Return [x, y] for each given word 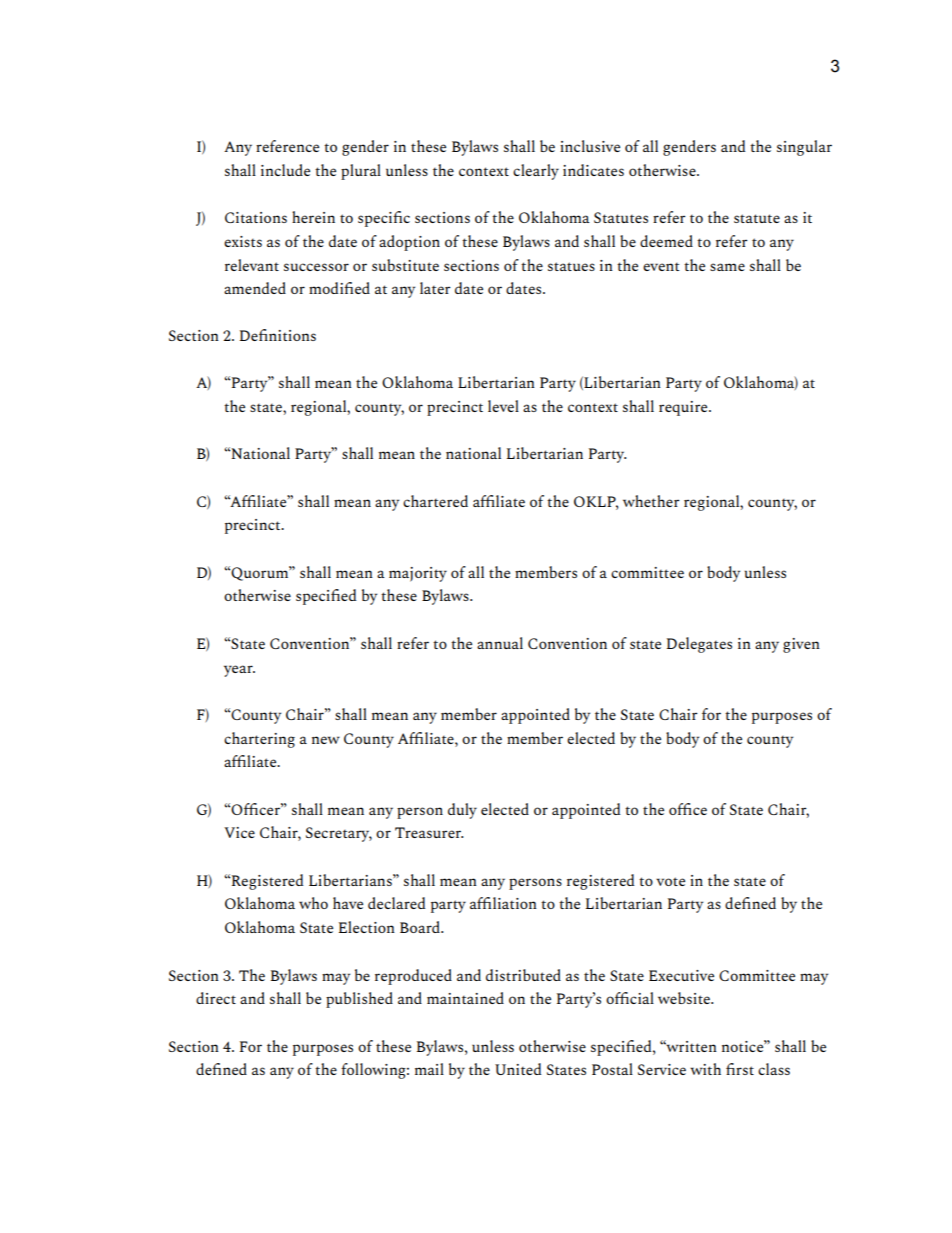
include [285, 170]
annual [500, 643]
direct [216, 998]
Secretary [339, 834]
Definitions [278, 335]
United [518, 1069]
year [239, 671]
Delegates [699, 645]
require [684, 408]
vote [670, 881]
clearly [536, 172]
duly [462, 811]
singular [804, 148]
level [503, 406]
